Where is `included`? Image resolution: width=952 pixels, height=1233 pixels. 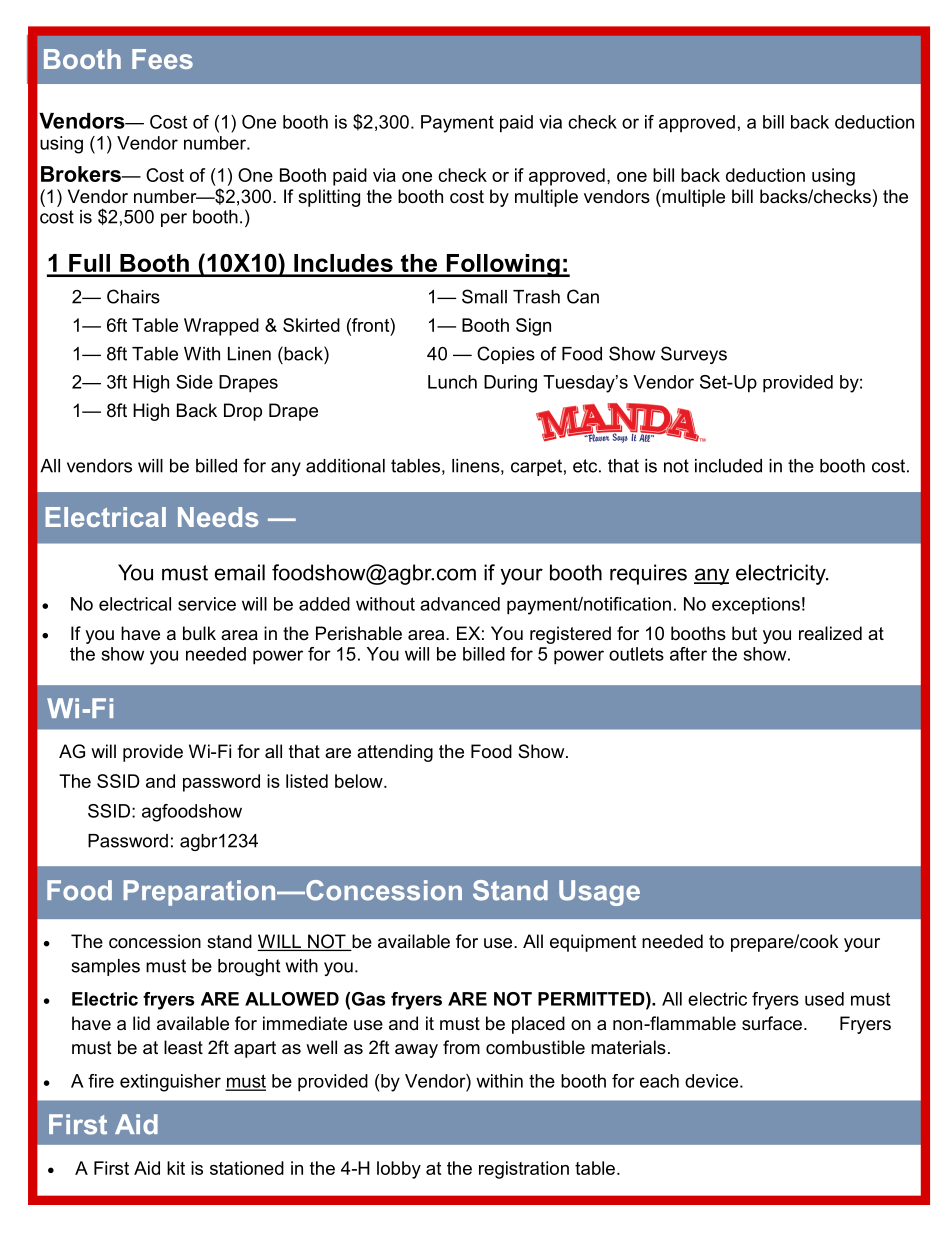 included is located at coordinates (728, 466).
